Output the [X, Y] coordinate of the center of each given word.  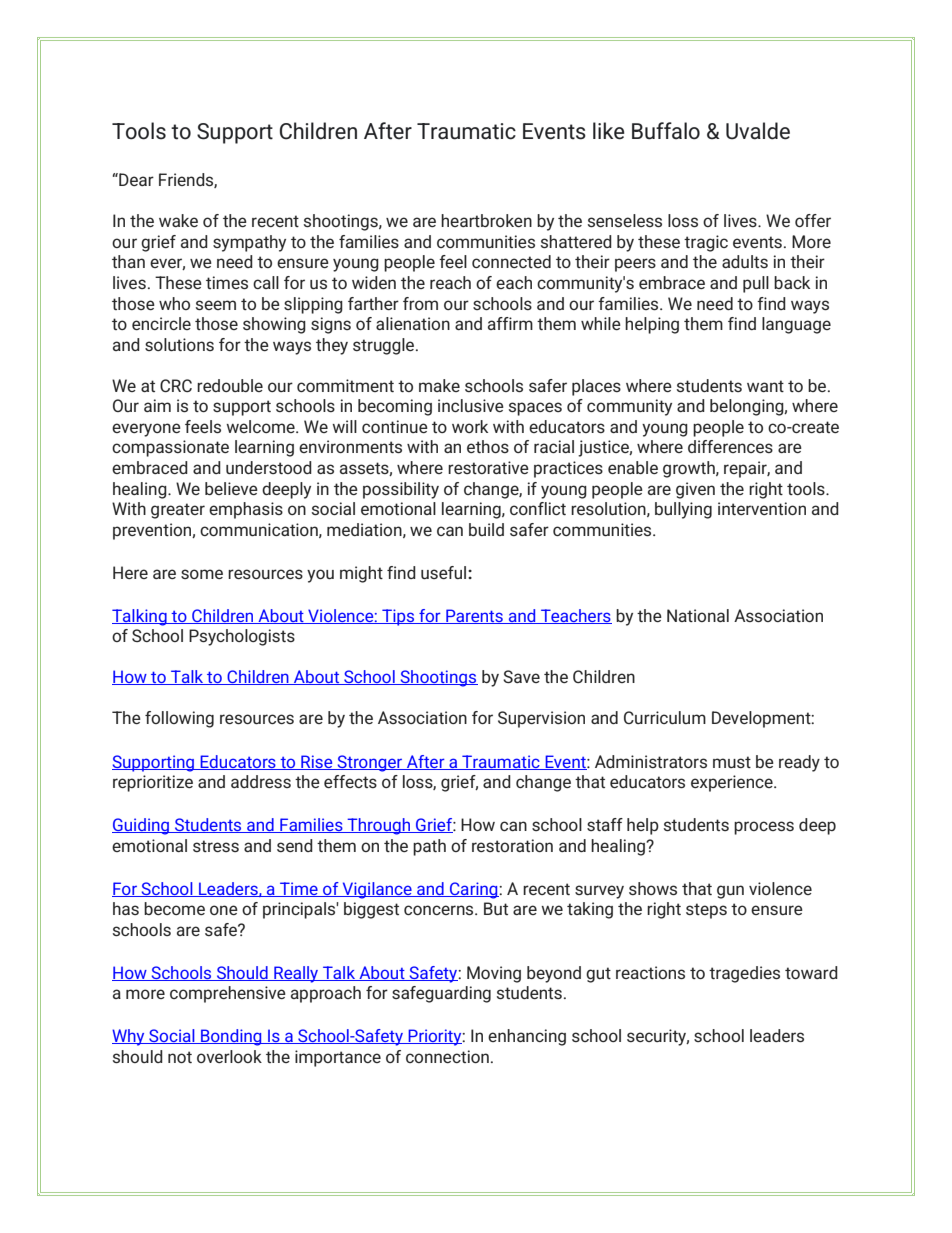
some [202, 574]
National [698, 615]
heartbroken [486, 220]
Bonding [231, 1037]
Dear [135, 179]
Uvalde [758, 131]
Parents [474, 616]
